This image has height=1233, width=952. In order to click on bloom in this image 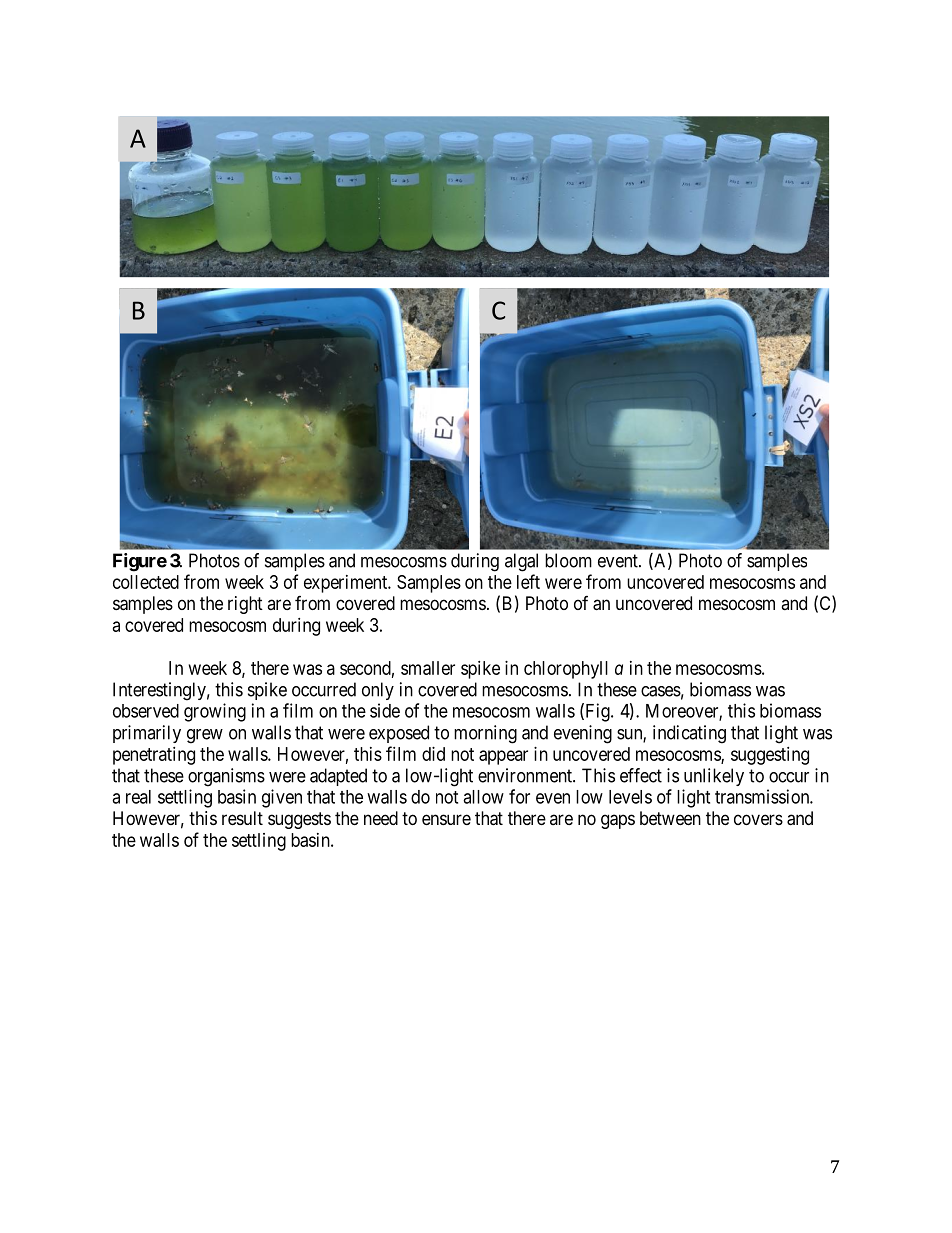, I will do `click(568, 560)`.
